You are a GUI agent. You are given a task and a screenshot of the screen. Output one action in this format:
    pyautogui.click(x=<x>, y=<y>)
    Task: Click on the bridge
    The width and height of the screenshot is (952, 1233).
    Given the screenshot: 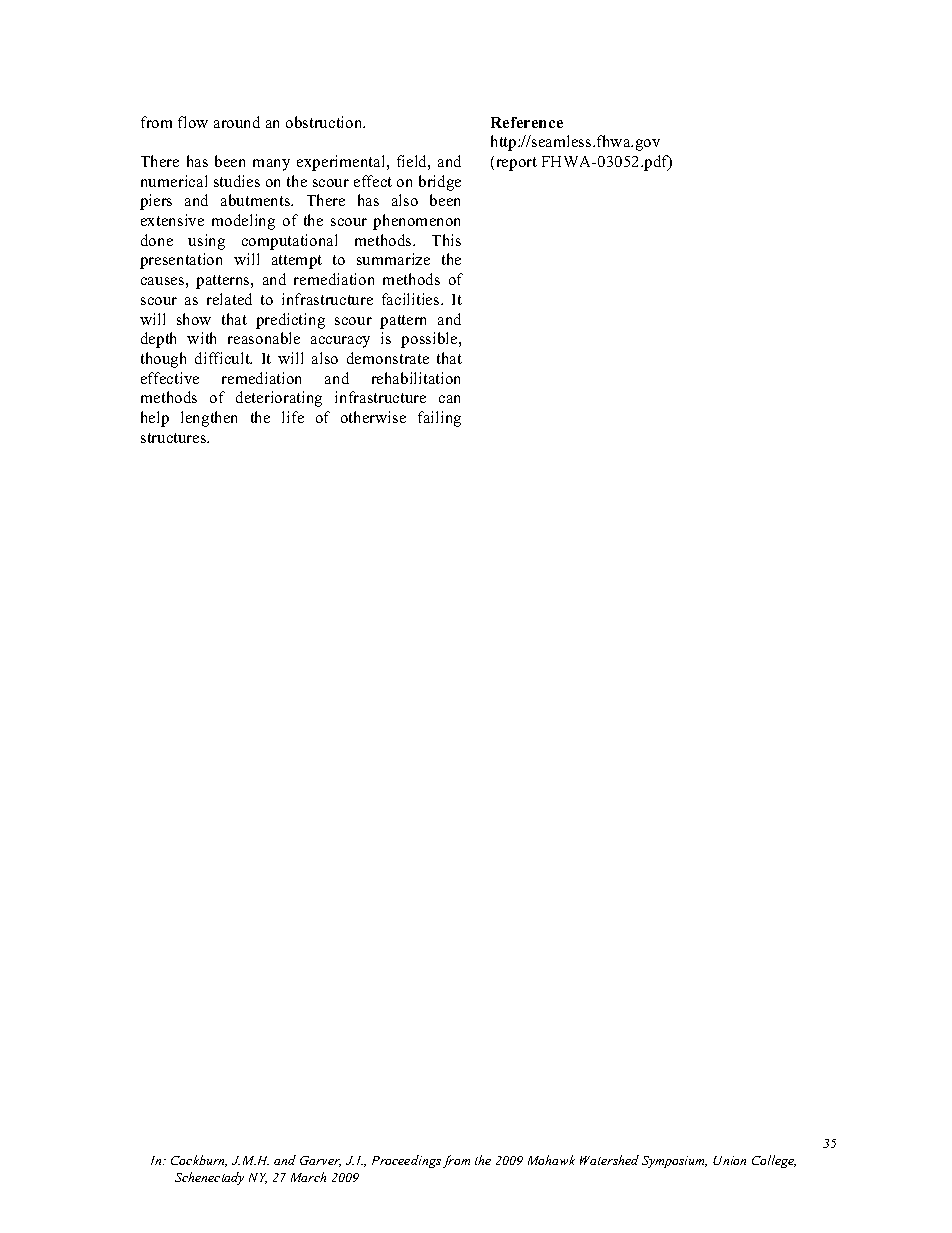 What is the action you would take?
    pyautogui.click(x=440, y=183)
